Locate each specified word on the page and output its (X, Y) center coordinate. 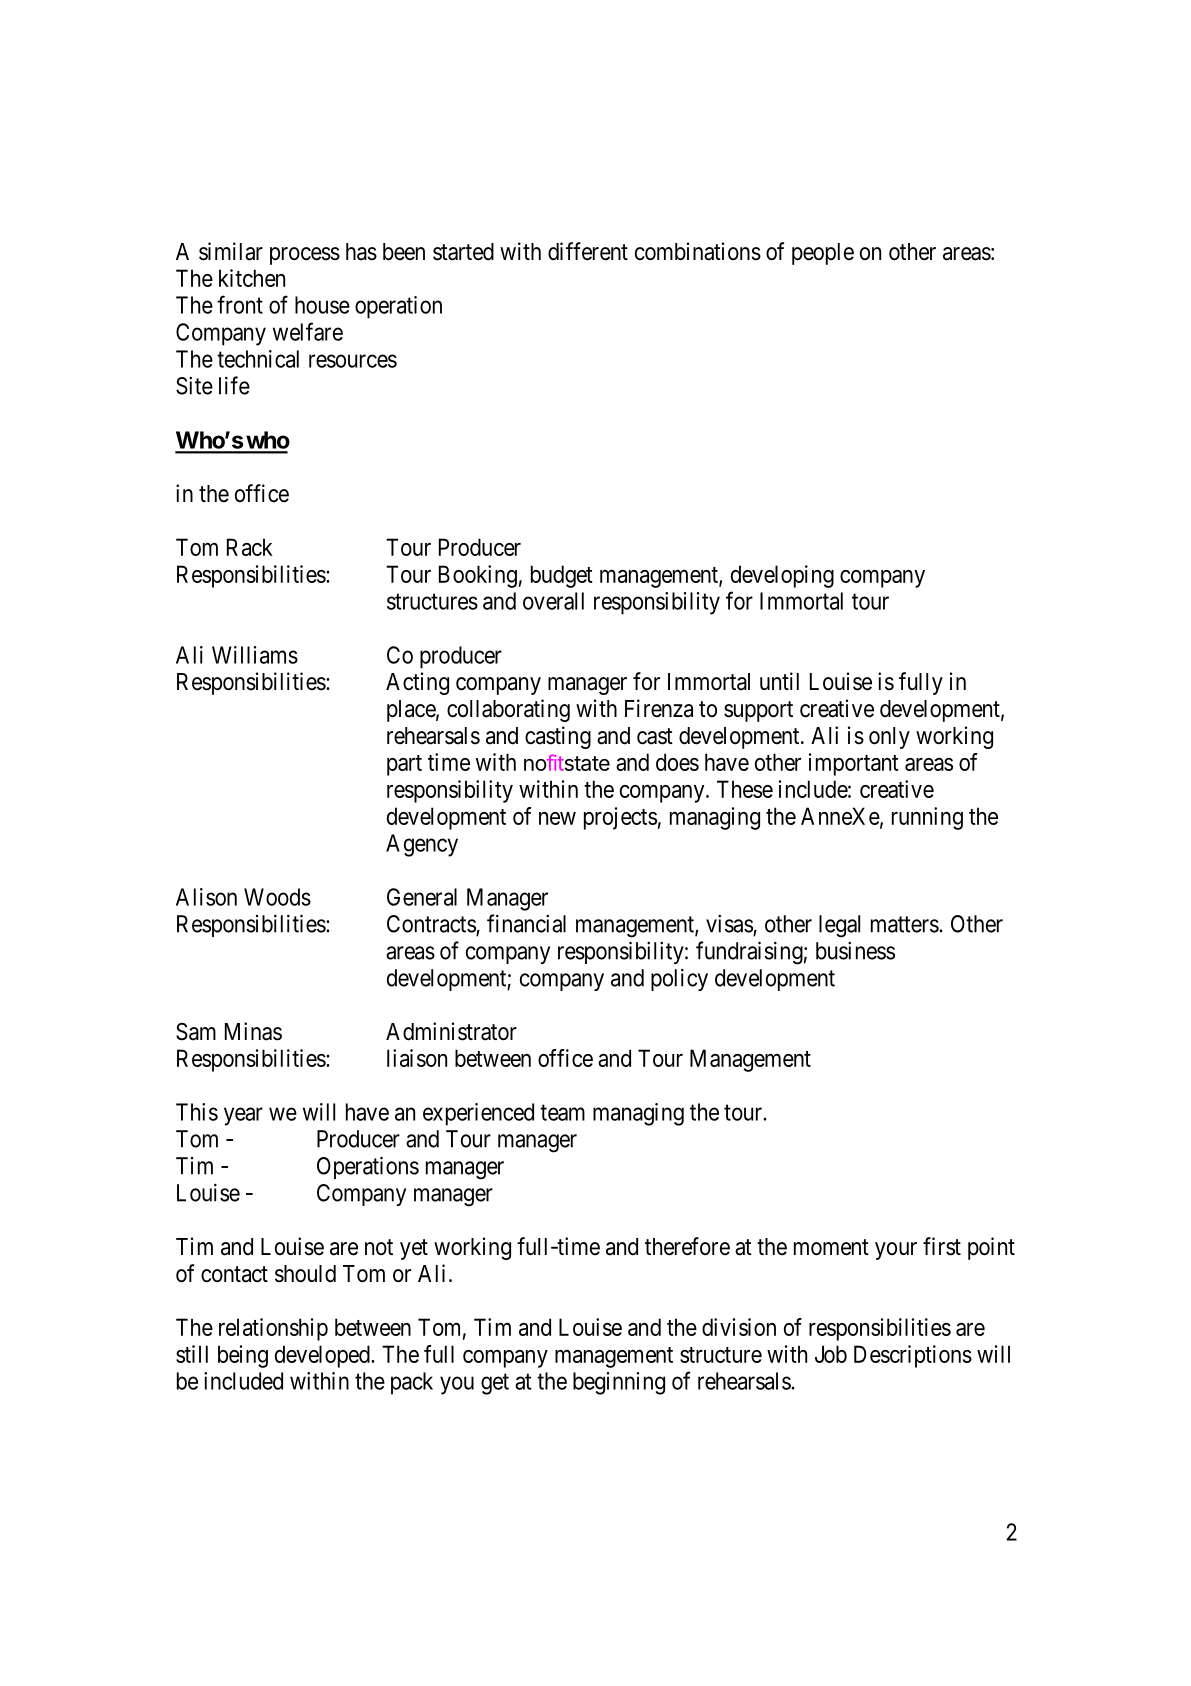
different (588, 251)
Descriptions (913, 1356)
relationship (273, 1329)
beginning (619, 1383)
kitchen (252, 278)
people (823, 254)
